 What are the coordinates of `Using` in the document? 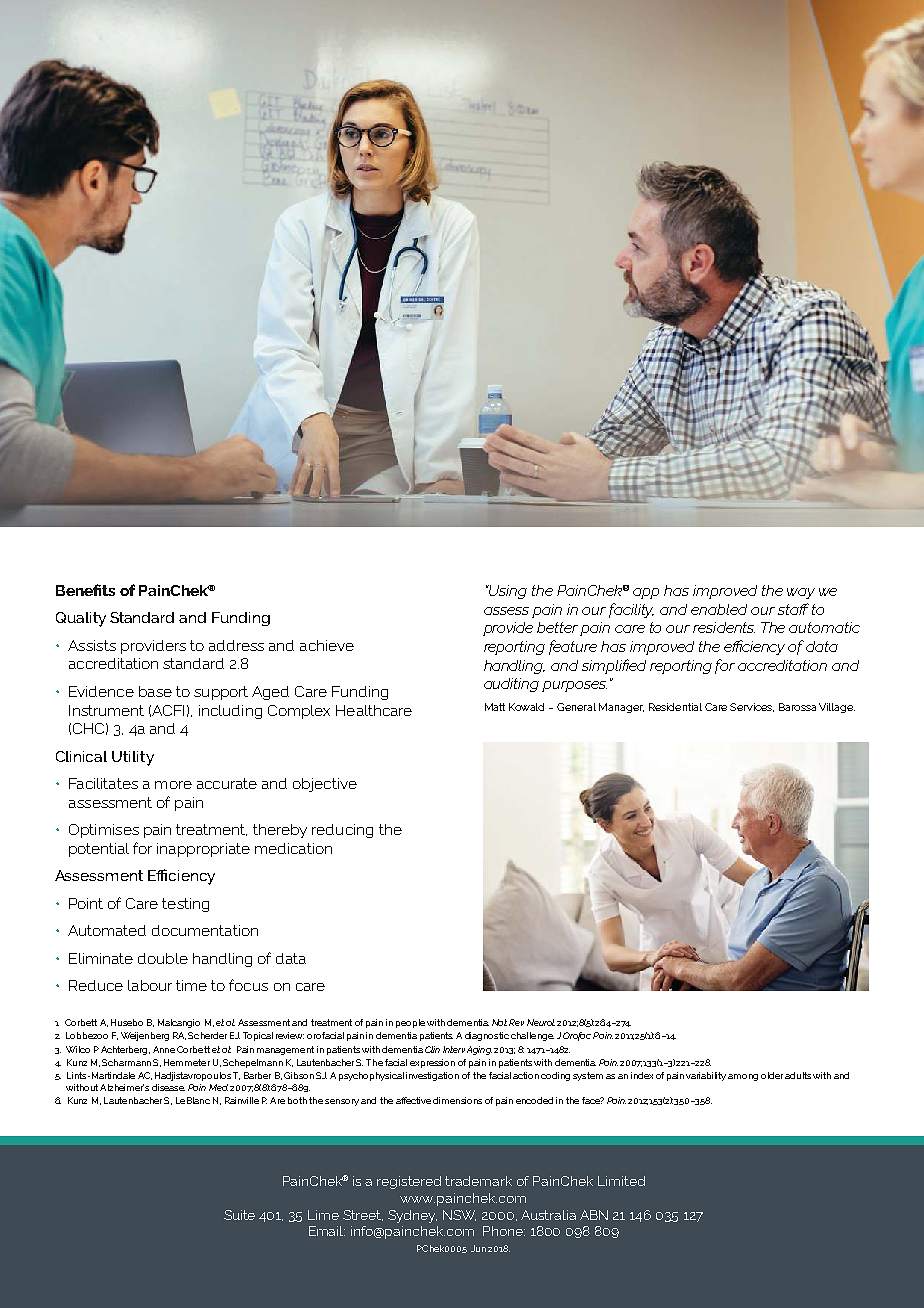 It's located at (507, 592).
